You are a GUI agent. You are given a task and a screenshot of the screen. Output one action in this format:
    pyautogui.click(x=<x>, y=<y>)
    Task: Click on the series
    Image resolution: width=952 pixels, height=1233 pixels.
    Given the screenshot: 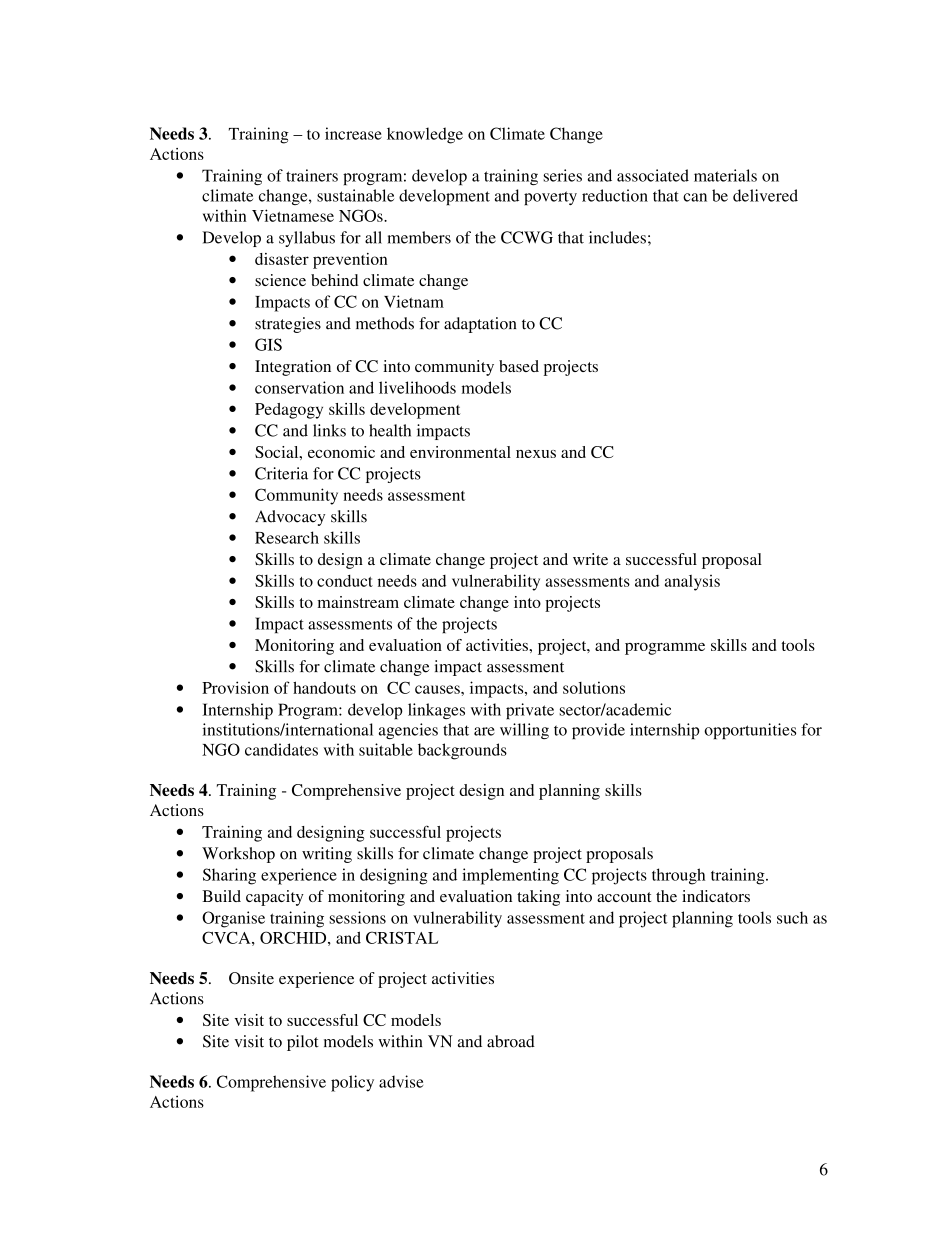 What is the action you would take?
    pyautogui.click(x=562, y=175)
